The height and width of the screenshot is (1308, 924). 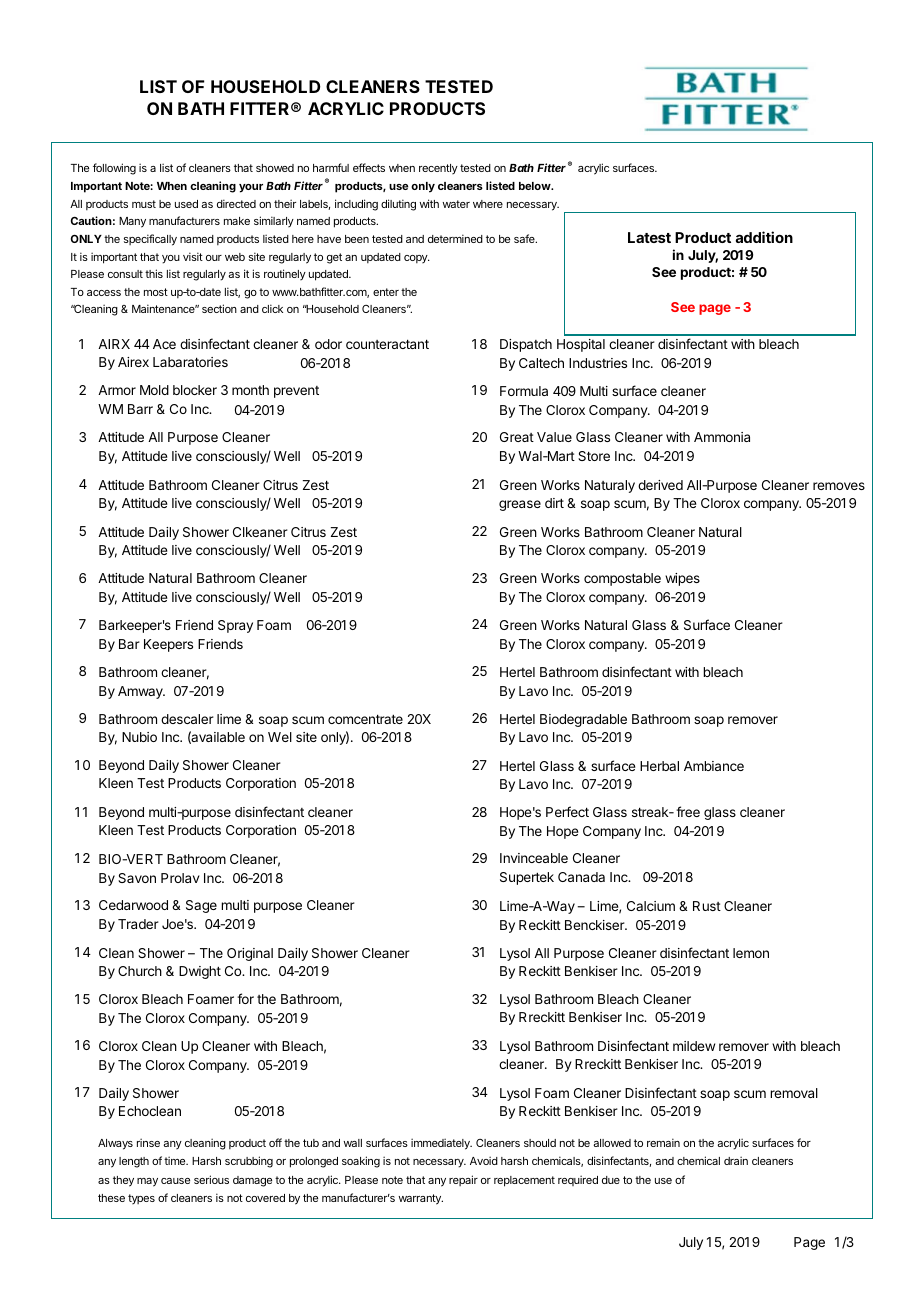 What do you see at coordinates (520, 505) in the screenshot?
I see `grease` at bounding box center [520, 505].
